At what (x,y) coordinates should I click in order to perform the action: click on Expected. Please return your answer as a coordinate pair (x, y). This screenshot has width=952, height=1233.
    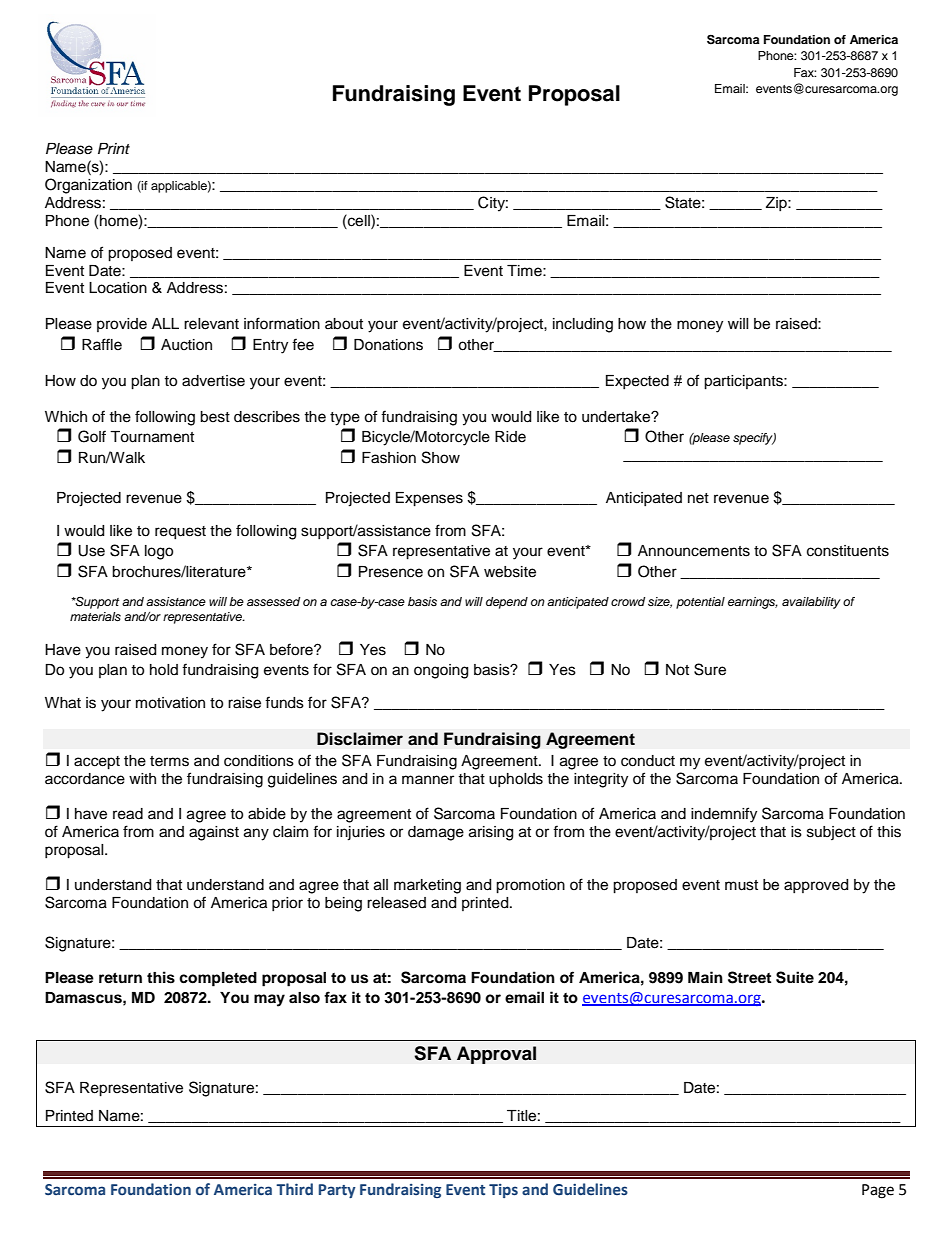
    Looking at the image, I should click on (637, 382).
